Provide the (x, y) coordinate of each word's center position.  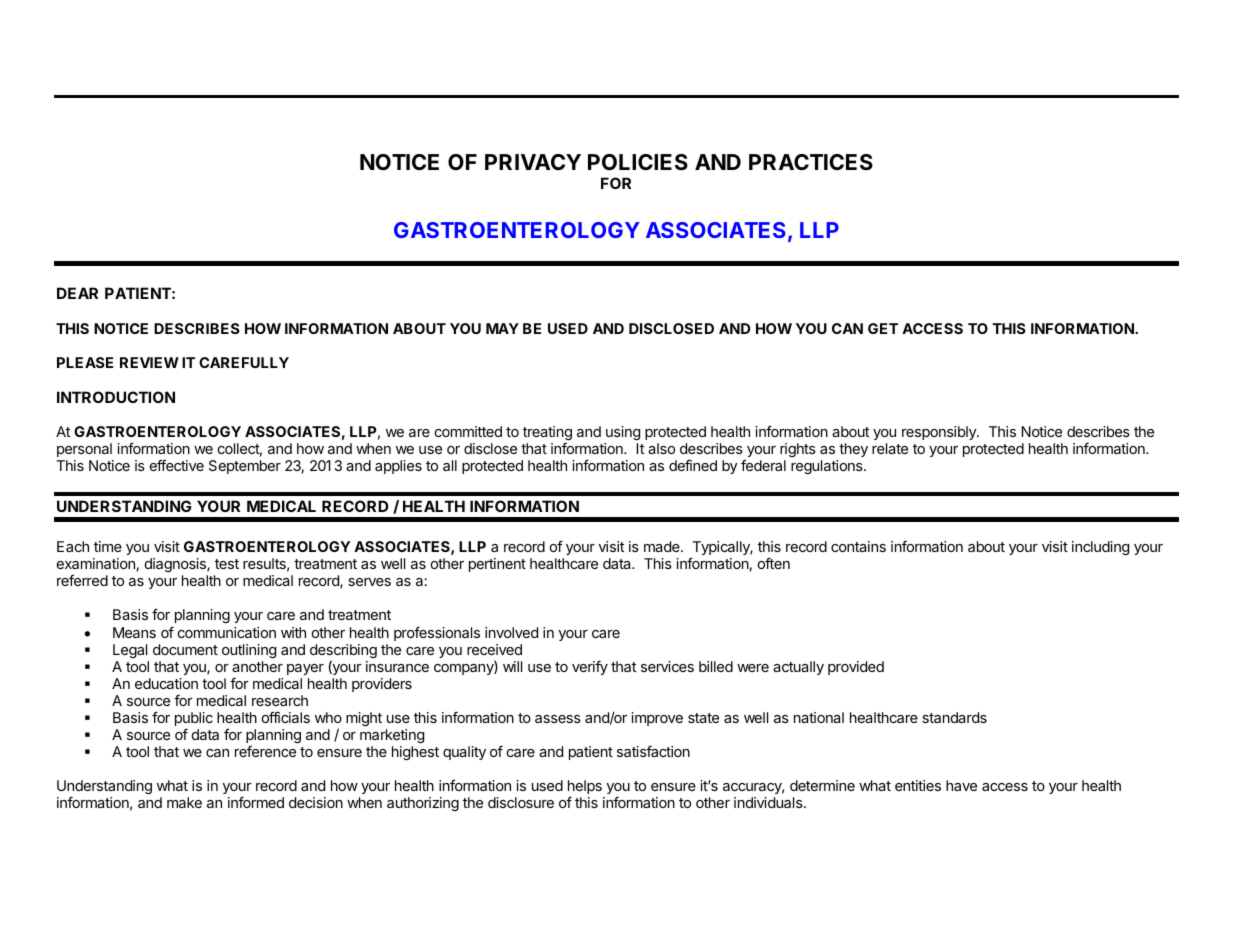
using (623, 433)
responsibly (940, 433)
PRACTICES (811, 162)
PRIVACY (533, 162)
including (1100, 548)
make (184, 802)
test (227, 564)
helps (585, 788)
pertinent (497, 565)
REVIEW (149, 362)
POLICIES (638, 162)
